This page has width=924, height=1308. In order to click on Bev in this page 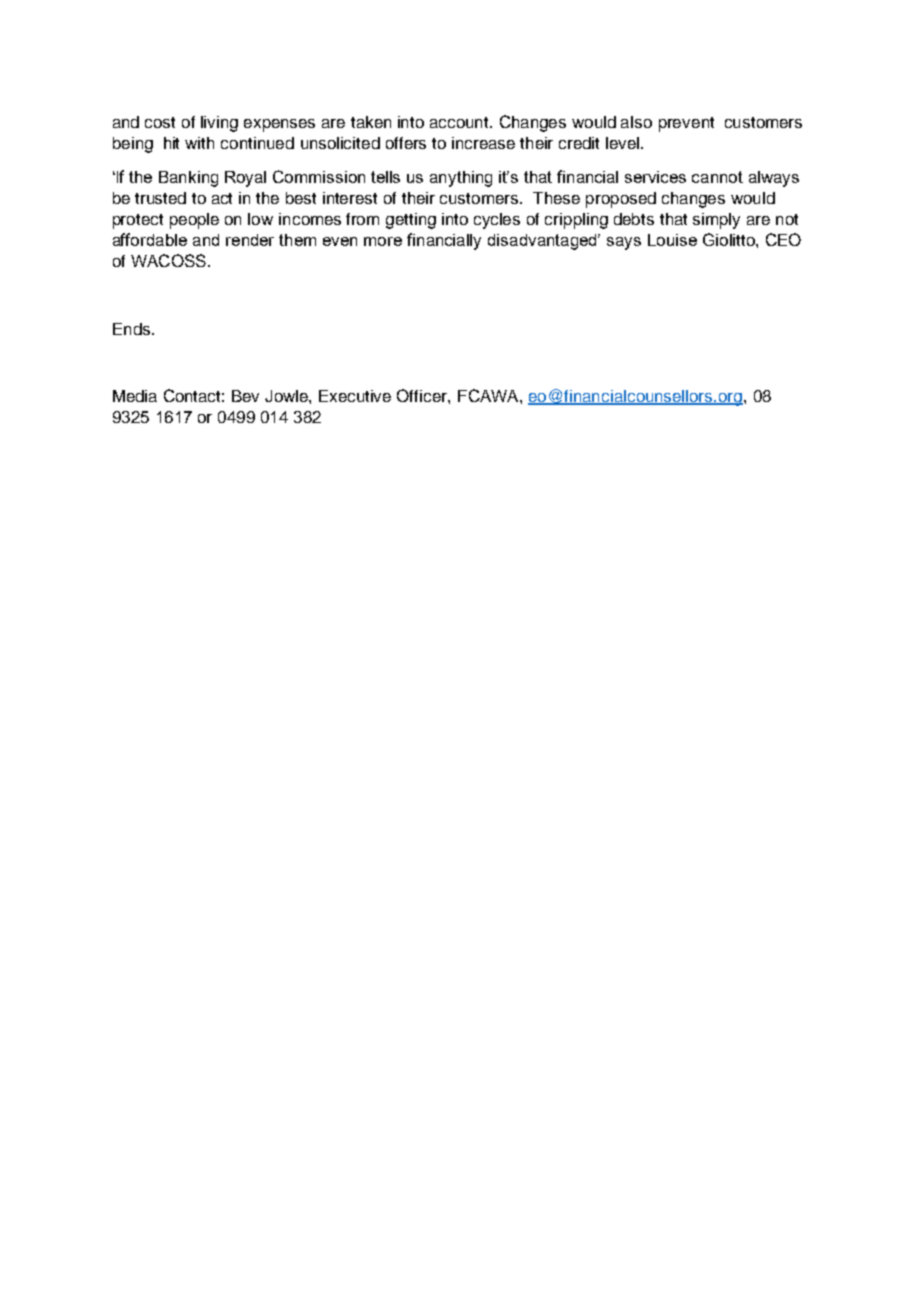, I will do `click(245, 396)`.
